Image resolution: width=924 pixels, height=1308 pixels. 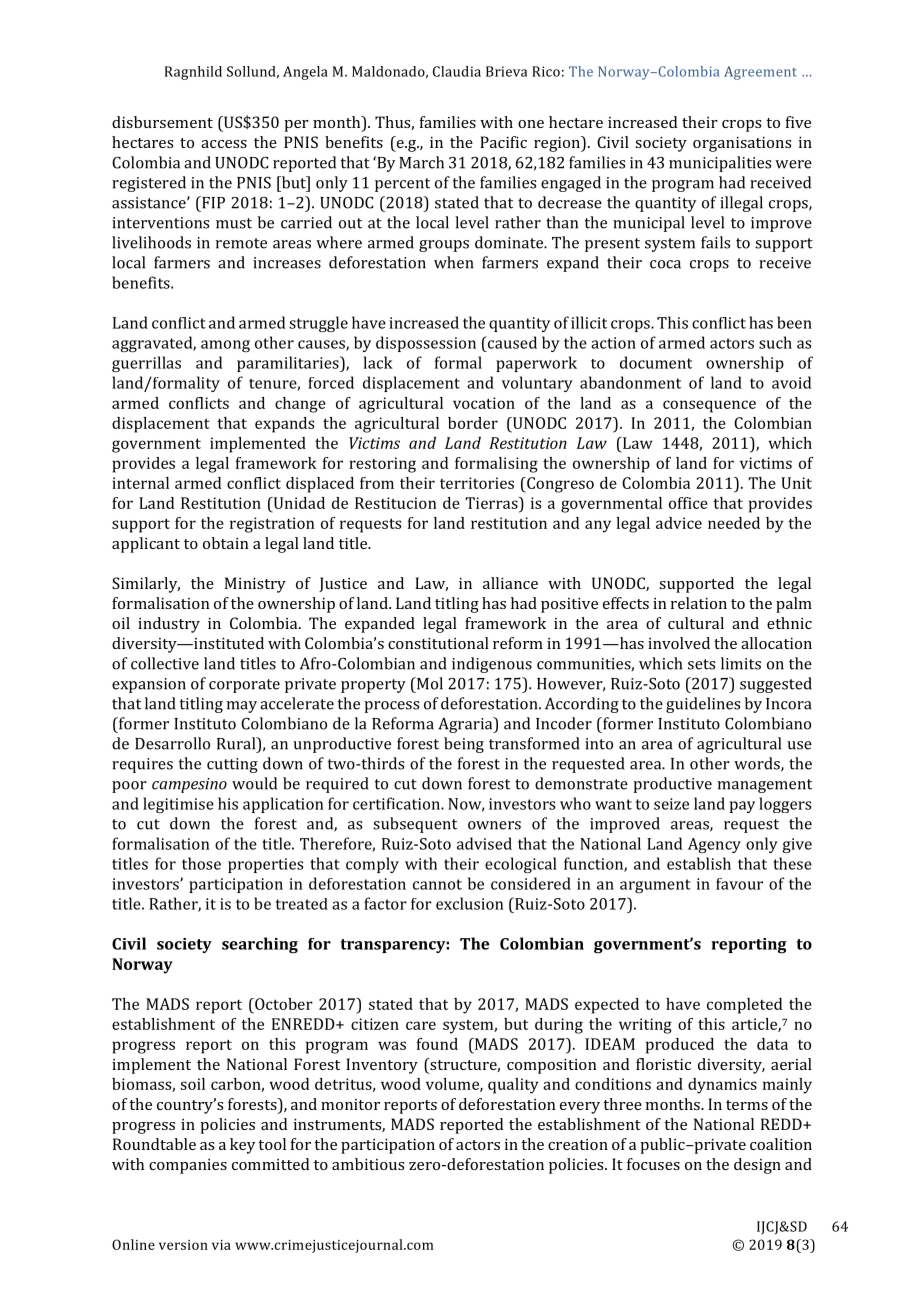 What do you see at coordinates (757, 1166) in the document?
I see `design` at bounding box center [757, 1166].
